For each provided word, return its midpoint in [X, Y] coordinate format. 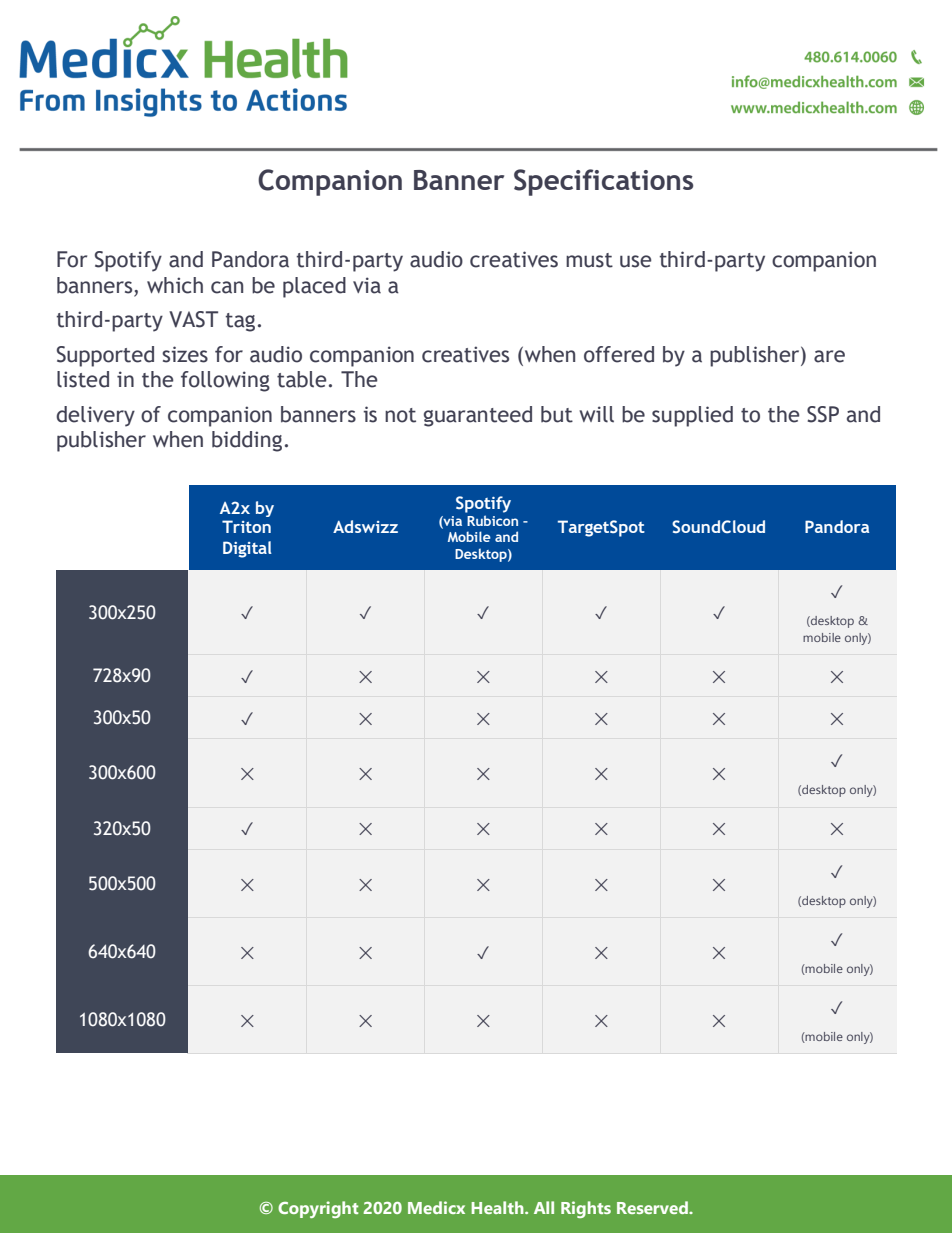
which [175, 285]
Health [498, 1207]
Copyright [318, 1209]
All [544, 1207]
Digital [247, 549]
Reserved [653, 1207]
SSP [823, 414]
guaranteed [478, 416]
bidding [247, 441]
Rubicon [492, 520]
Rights [586, 1209]
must [589, 260]
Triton [246, 526]
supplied [692, 416]
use [636, 261]
